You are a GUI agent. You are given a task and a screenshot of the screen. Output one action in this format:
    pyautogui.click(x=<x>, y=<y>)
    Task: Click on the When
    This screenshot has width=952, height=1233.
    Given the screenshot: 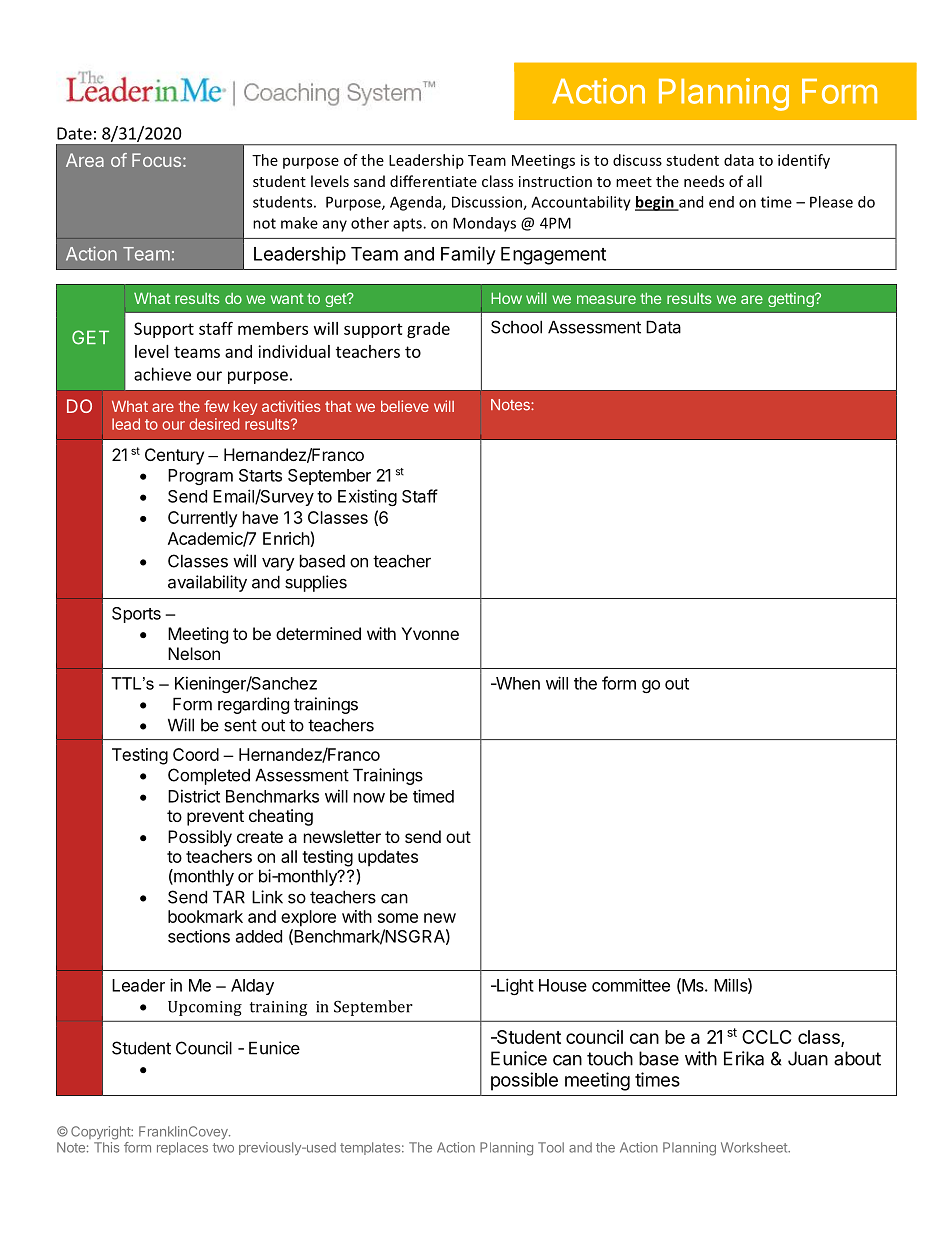 What is the action you would take?
    pyautogui.click(x=516, y=683)
